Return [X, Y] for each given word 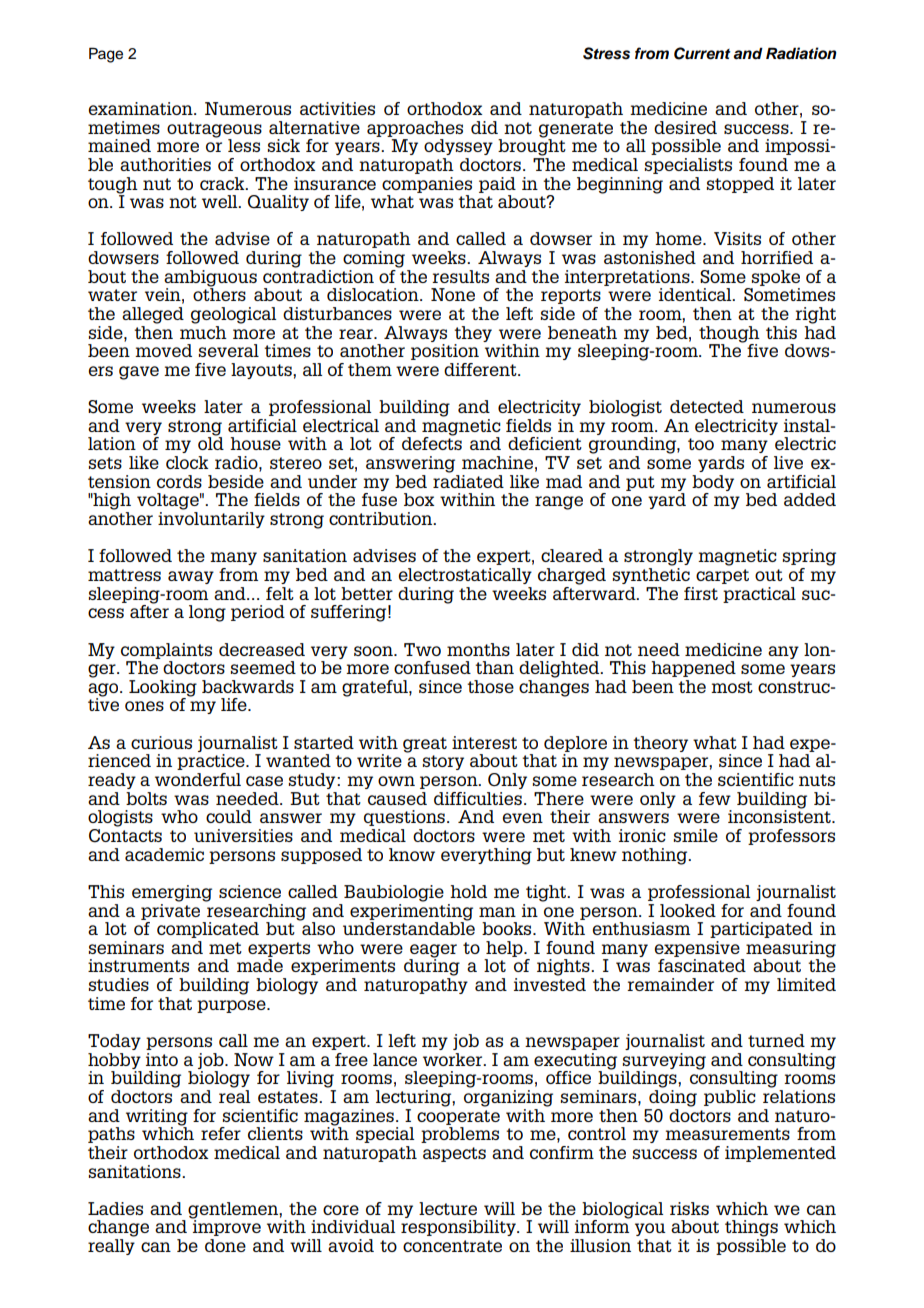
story [443, 762]
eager [433, 952]
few [715, 798]
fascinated [702, 965]
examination [141, 108]
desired [685, 127]
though [729, 335]
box [419, 499]
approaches [415, 129]
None [453, 294]
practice [212, 762]
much [203, 331]
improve [226, 1227]
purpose [232, 1006]
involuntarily [211, 520]
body [713, 483]
